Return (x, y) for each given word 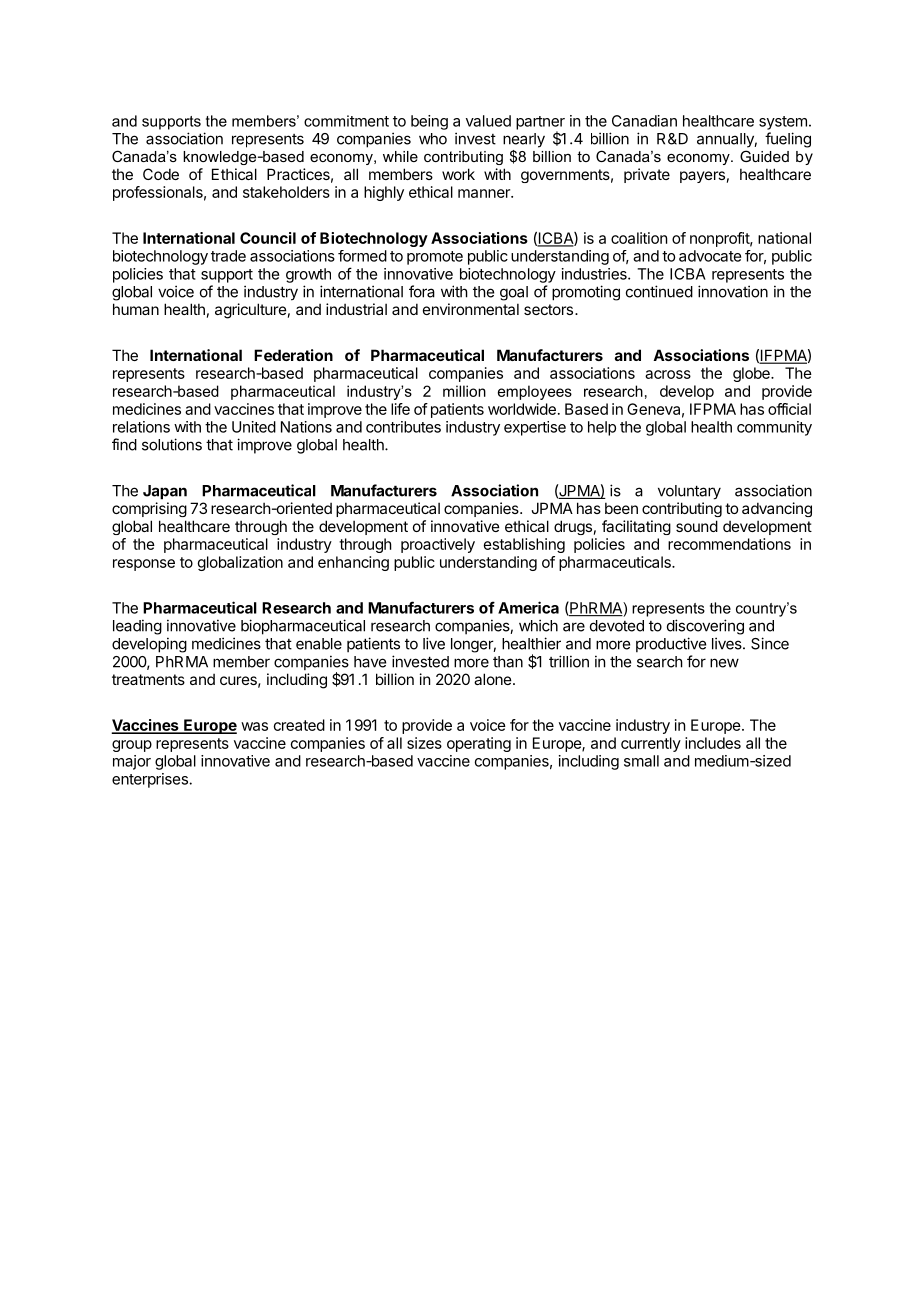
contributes (403, 427)
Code (161, 174)
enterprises (151, 780)
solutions (172, 444)
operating (479, 744)
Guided (764, 156)
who (433, 139)
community (774, 428)
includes (713, 743)
